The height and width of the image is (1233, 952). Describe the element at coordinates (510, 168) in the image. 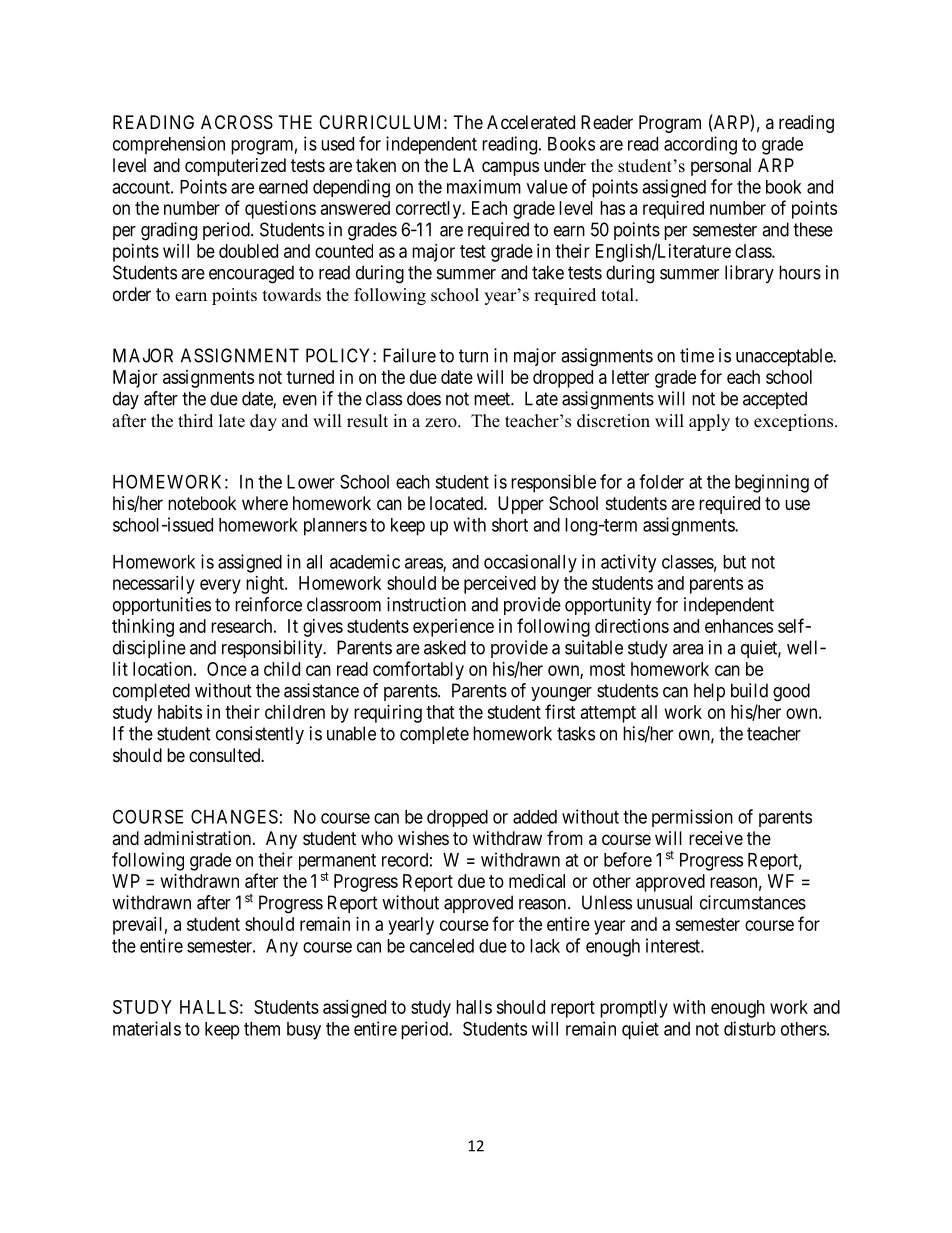

I see `campus` at that location.
